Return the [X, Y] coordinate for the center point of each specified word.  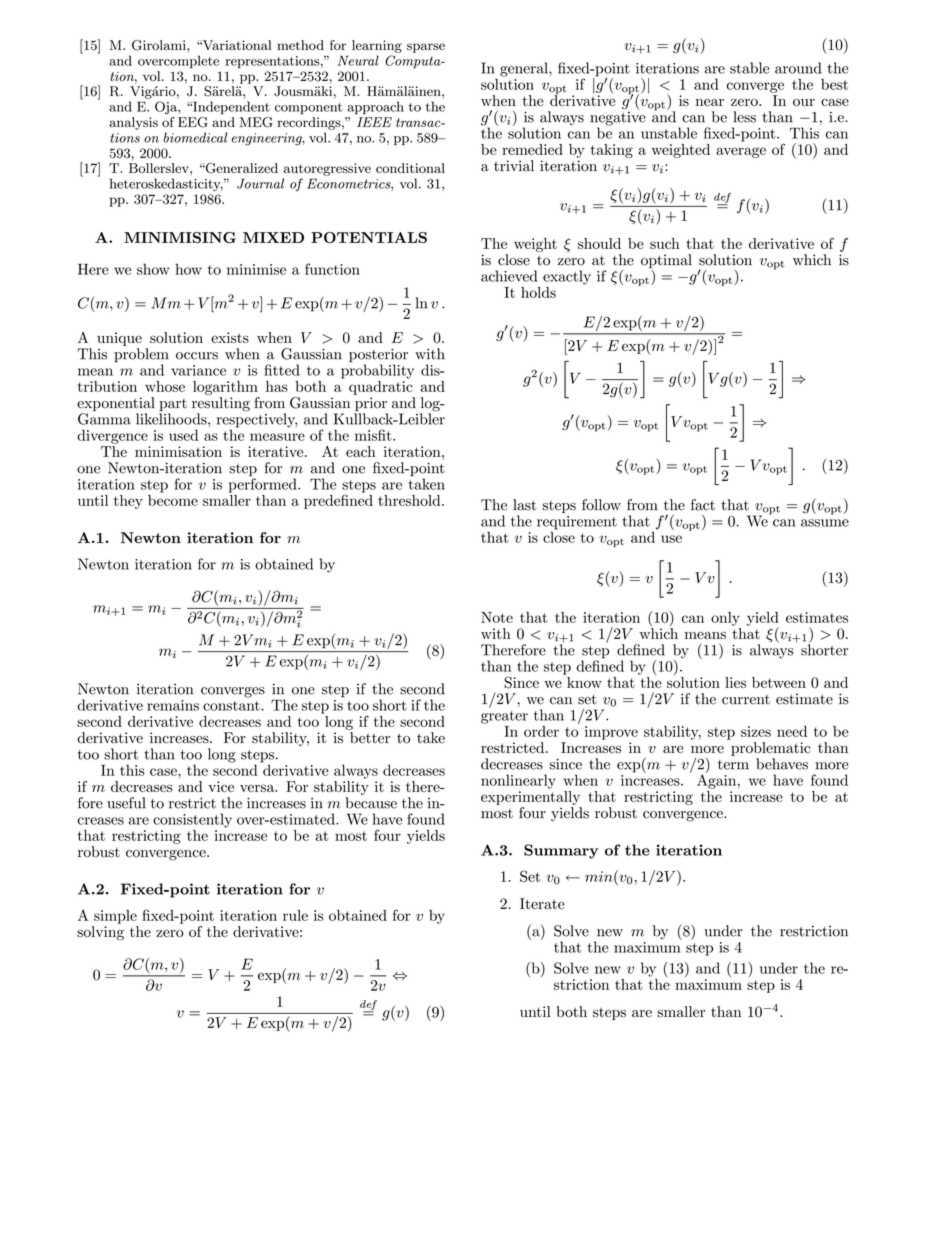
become [173, 499]
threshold [410, 500]
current [746, 700]
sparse [426, 48]
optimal [666, 262]
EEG [193, 122]
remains [173, 705]
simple [115, 917]
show [153, 269]
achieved [509, 276]
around [798, 68]
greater [504, 717]
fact [703, 505]
